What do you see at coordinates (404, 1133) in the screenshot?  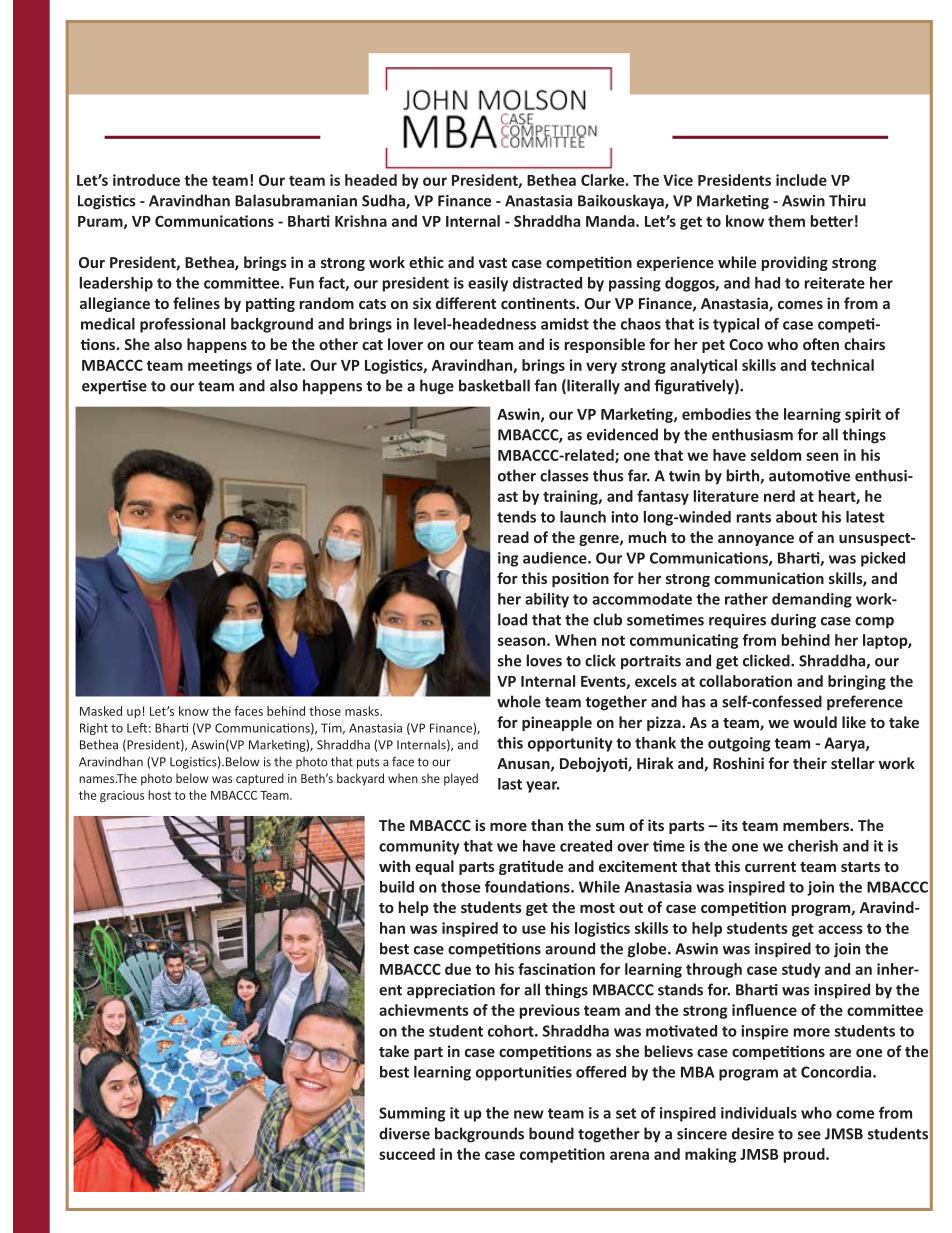 I see `diverse` at bounding box center [404, 1133].
